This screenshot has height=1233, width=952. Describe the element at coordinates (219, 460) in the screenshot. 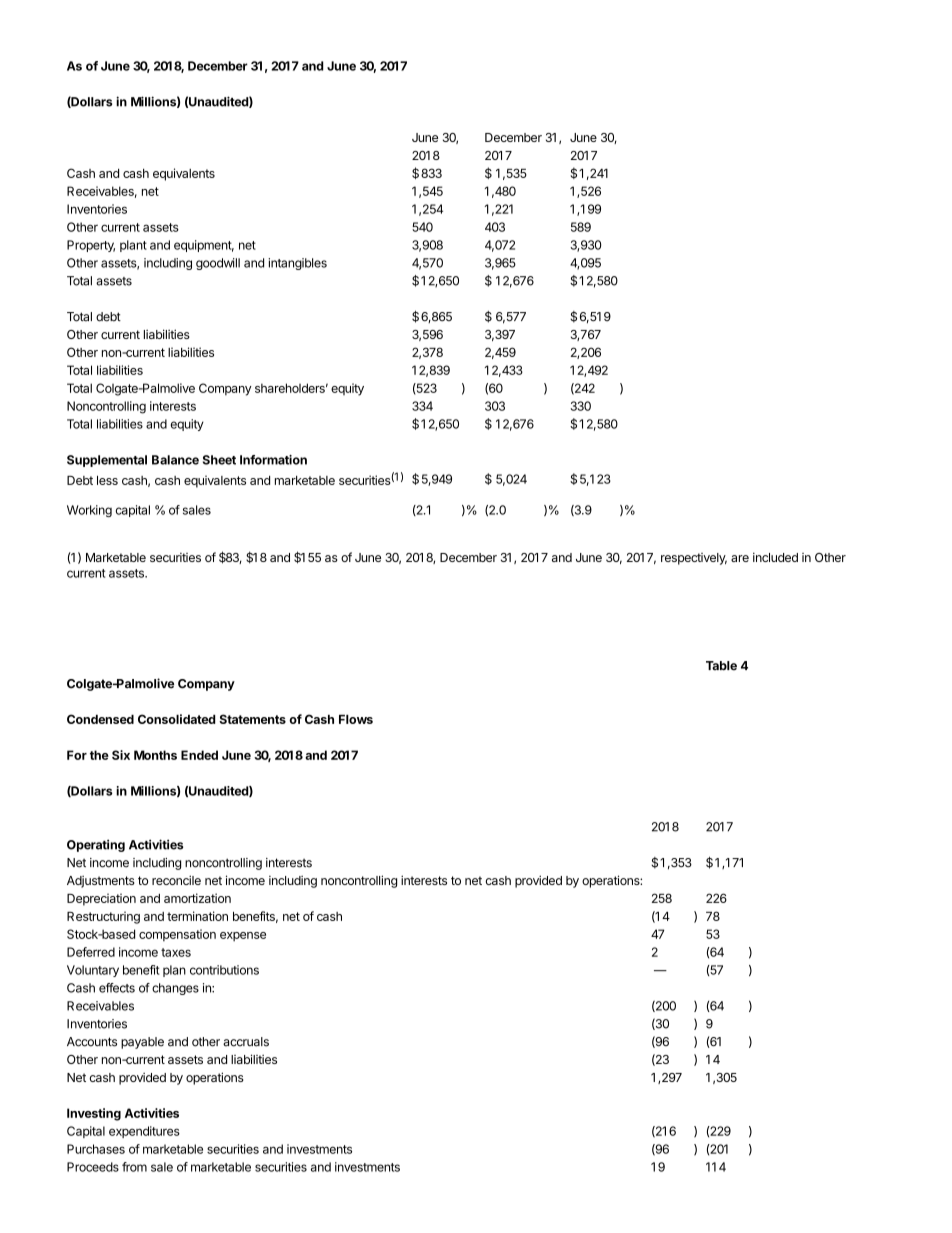

I see `Sheet` at that location.
